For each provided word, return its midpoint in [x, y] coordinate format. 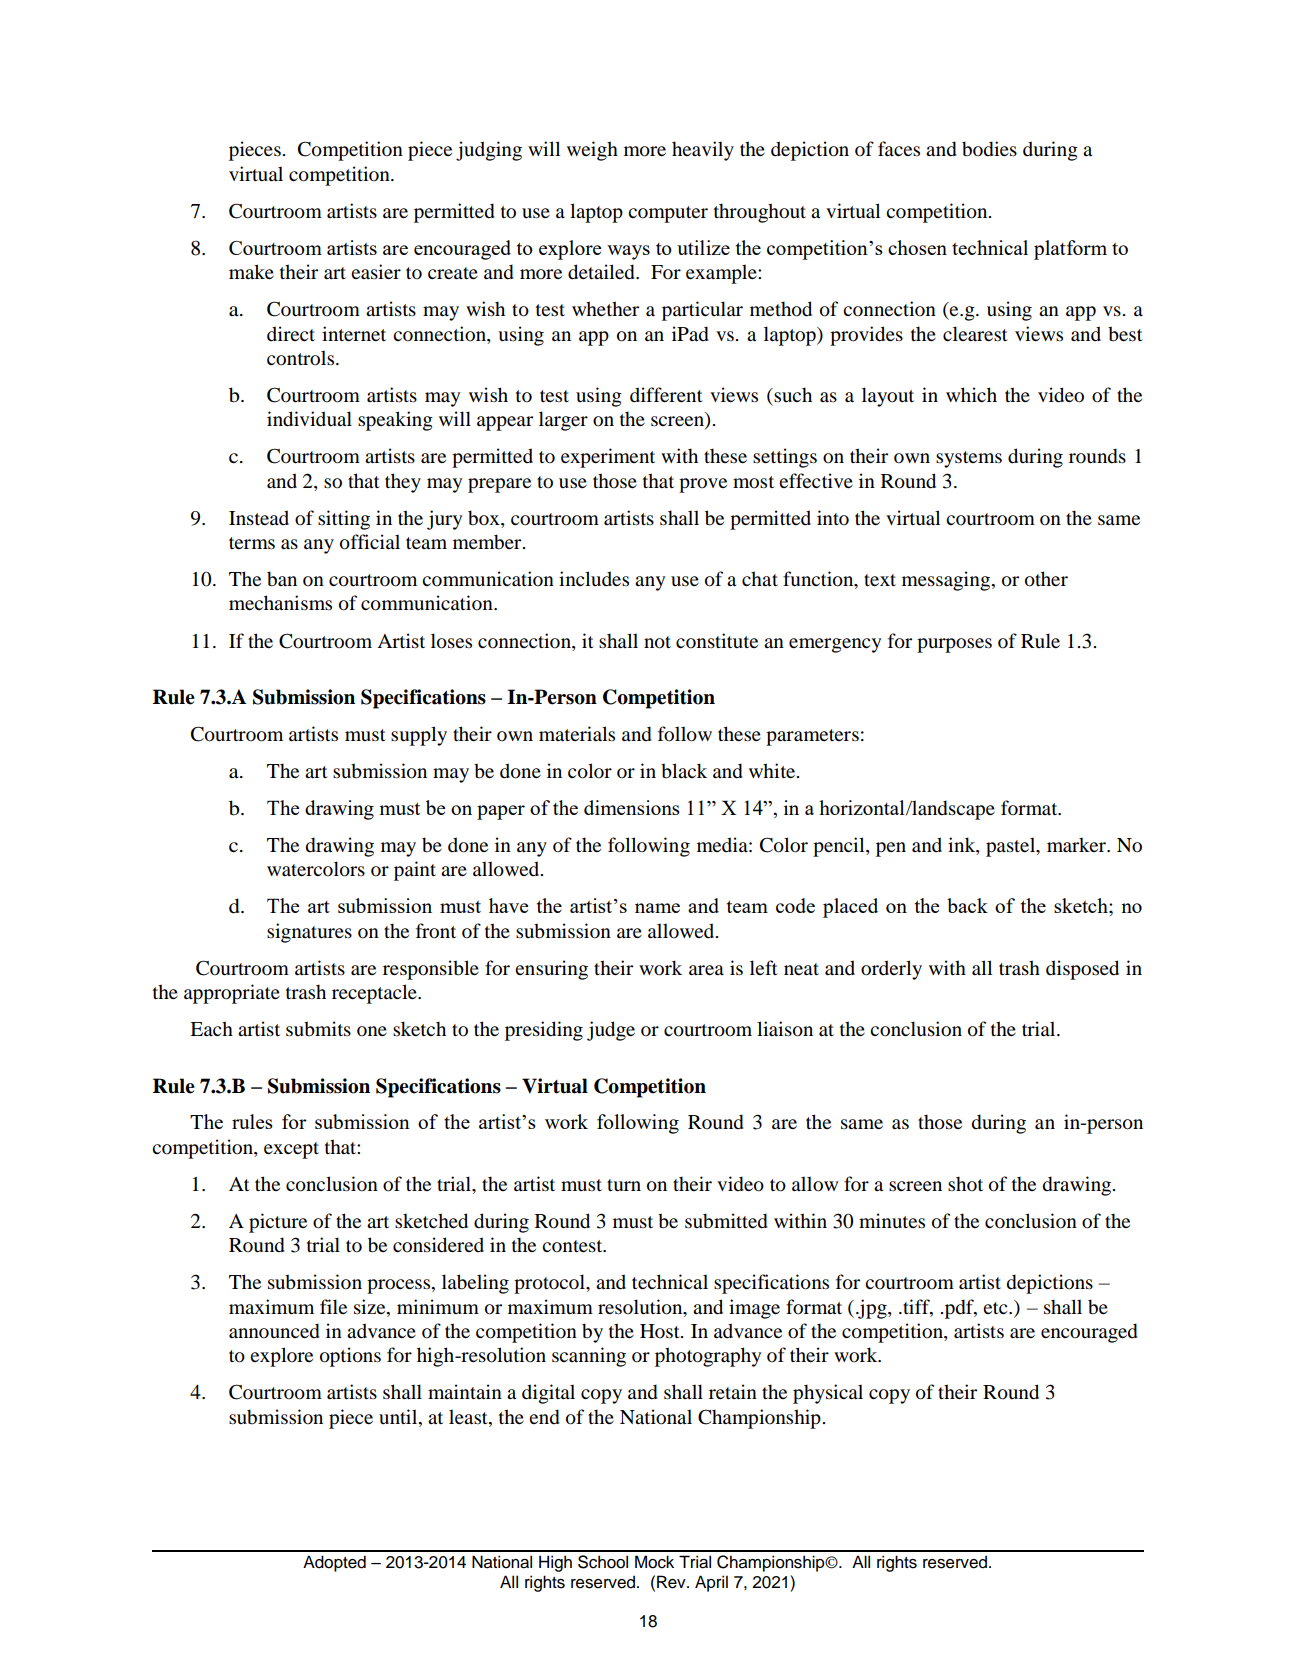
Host [661, 1331]
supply [419, 736]
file [333, 1306]
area [706, 970]
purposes [954, 645]
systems [969, 459]
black [684, 771]
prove [703, 485]
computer [668, 214]
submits [318, 1029]
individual [309, 419]
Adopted [334, 1563]
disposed [1082, 970]
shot [965, 1184]
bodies [989, 149]
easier [376, 272]
